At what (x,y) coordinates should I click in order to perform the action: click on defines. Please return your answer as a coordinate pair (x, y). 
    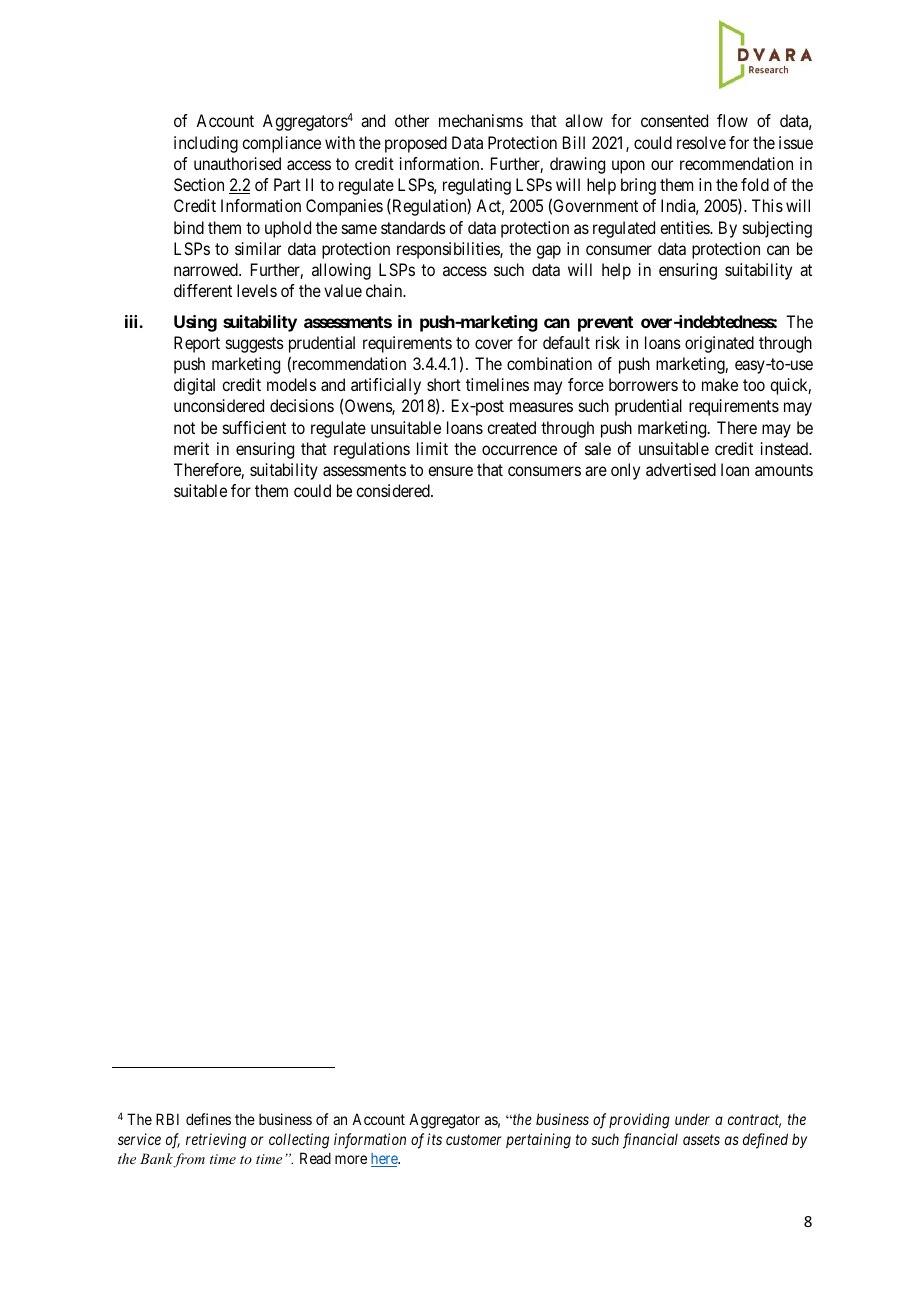
    Looking at the image, I should click on (208, 1119).
